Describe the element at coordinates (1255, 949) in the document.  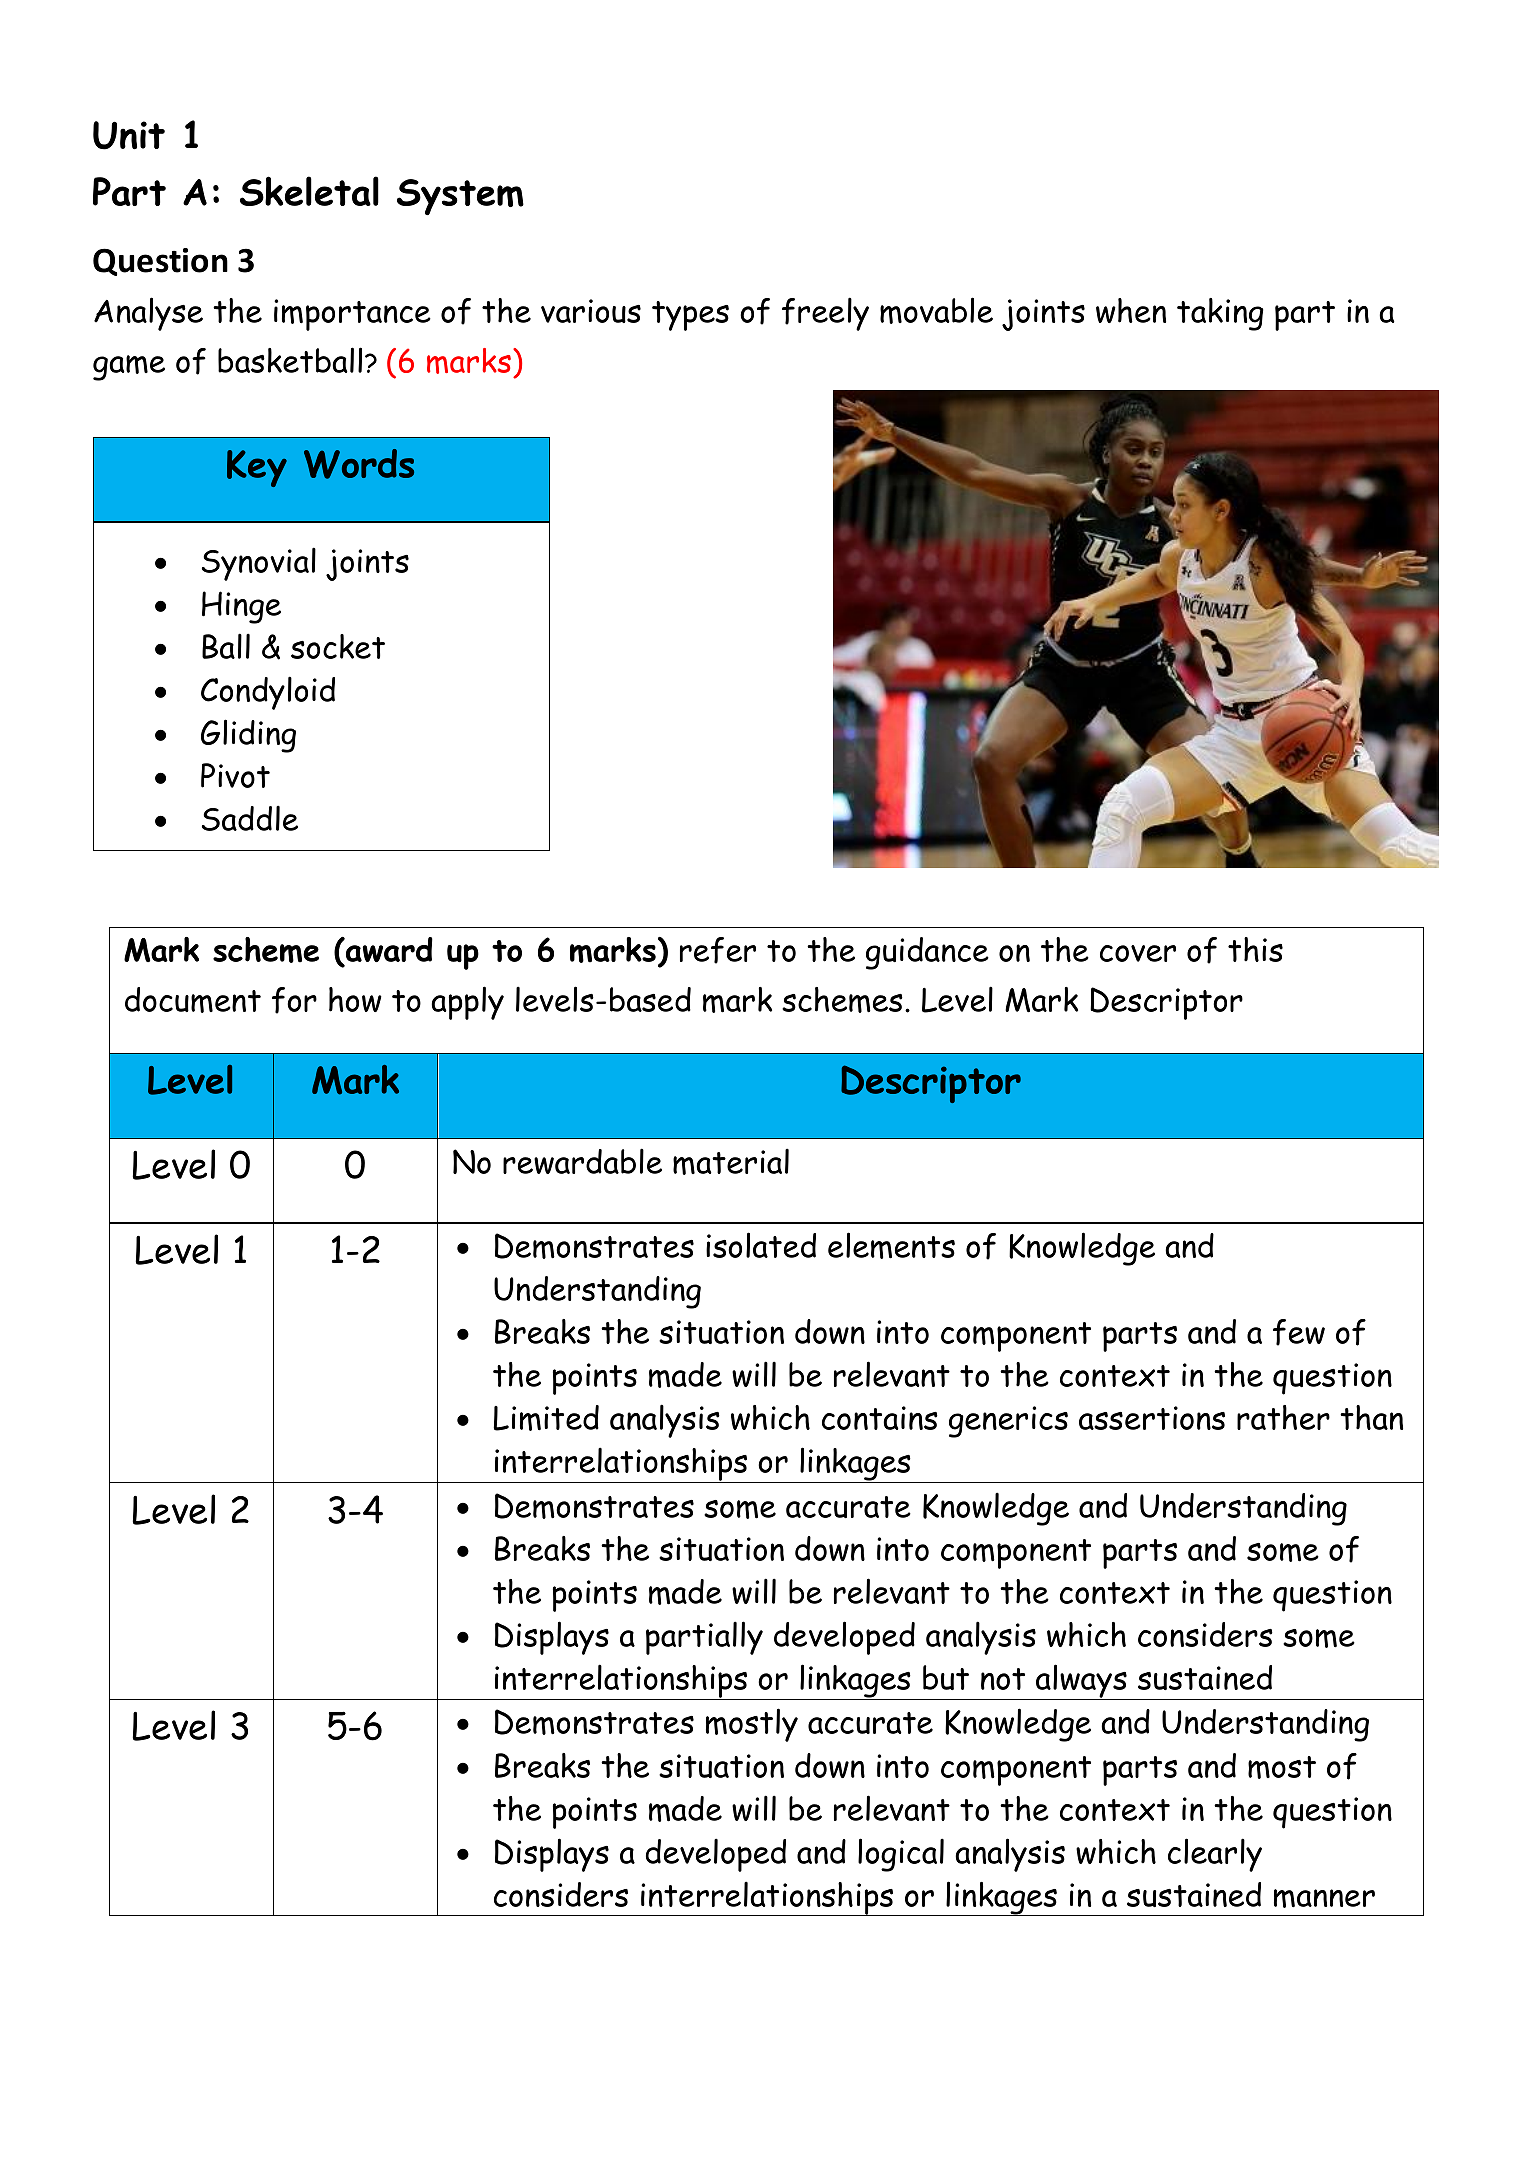
I see `this` at that location.
